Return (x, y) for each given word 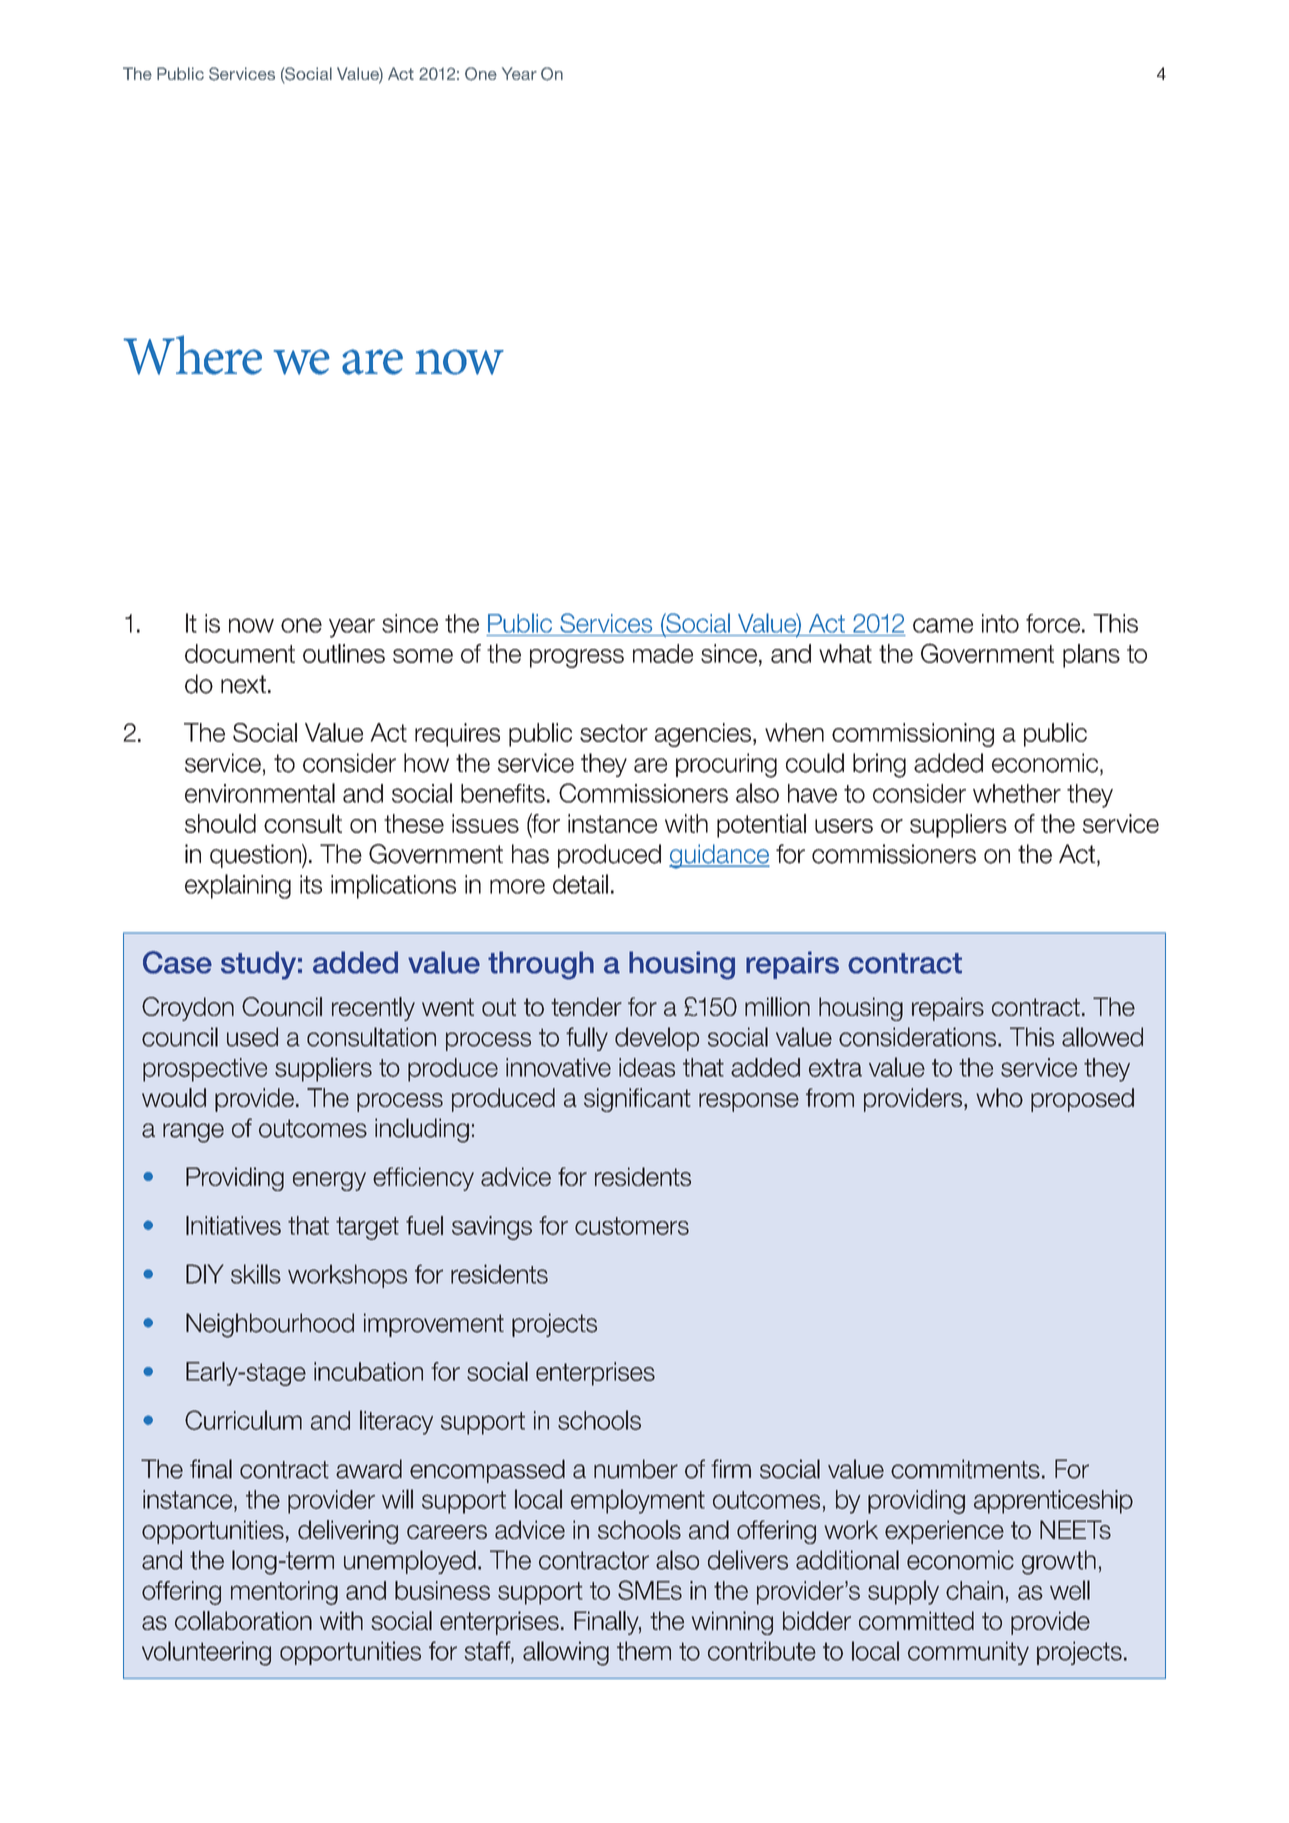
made (663, 653)
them (644, 1651)
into (1000, 623)
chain (974, 1590)
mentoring (284, 1593)
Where (192, 355)
